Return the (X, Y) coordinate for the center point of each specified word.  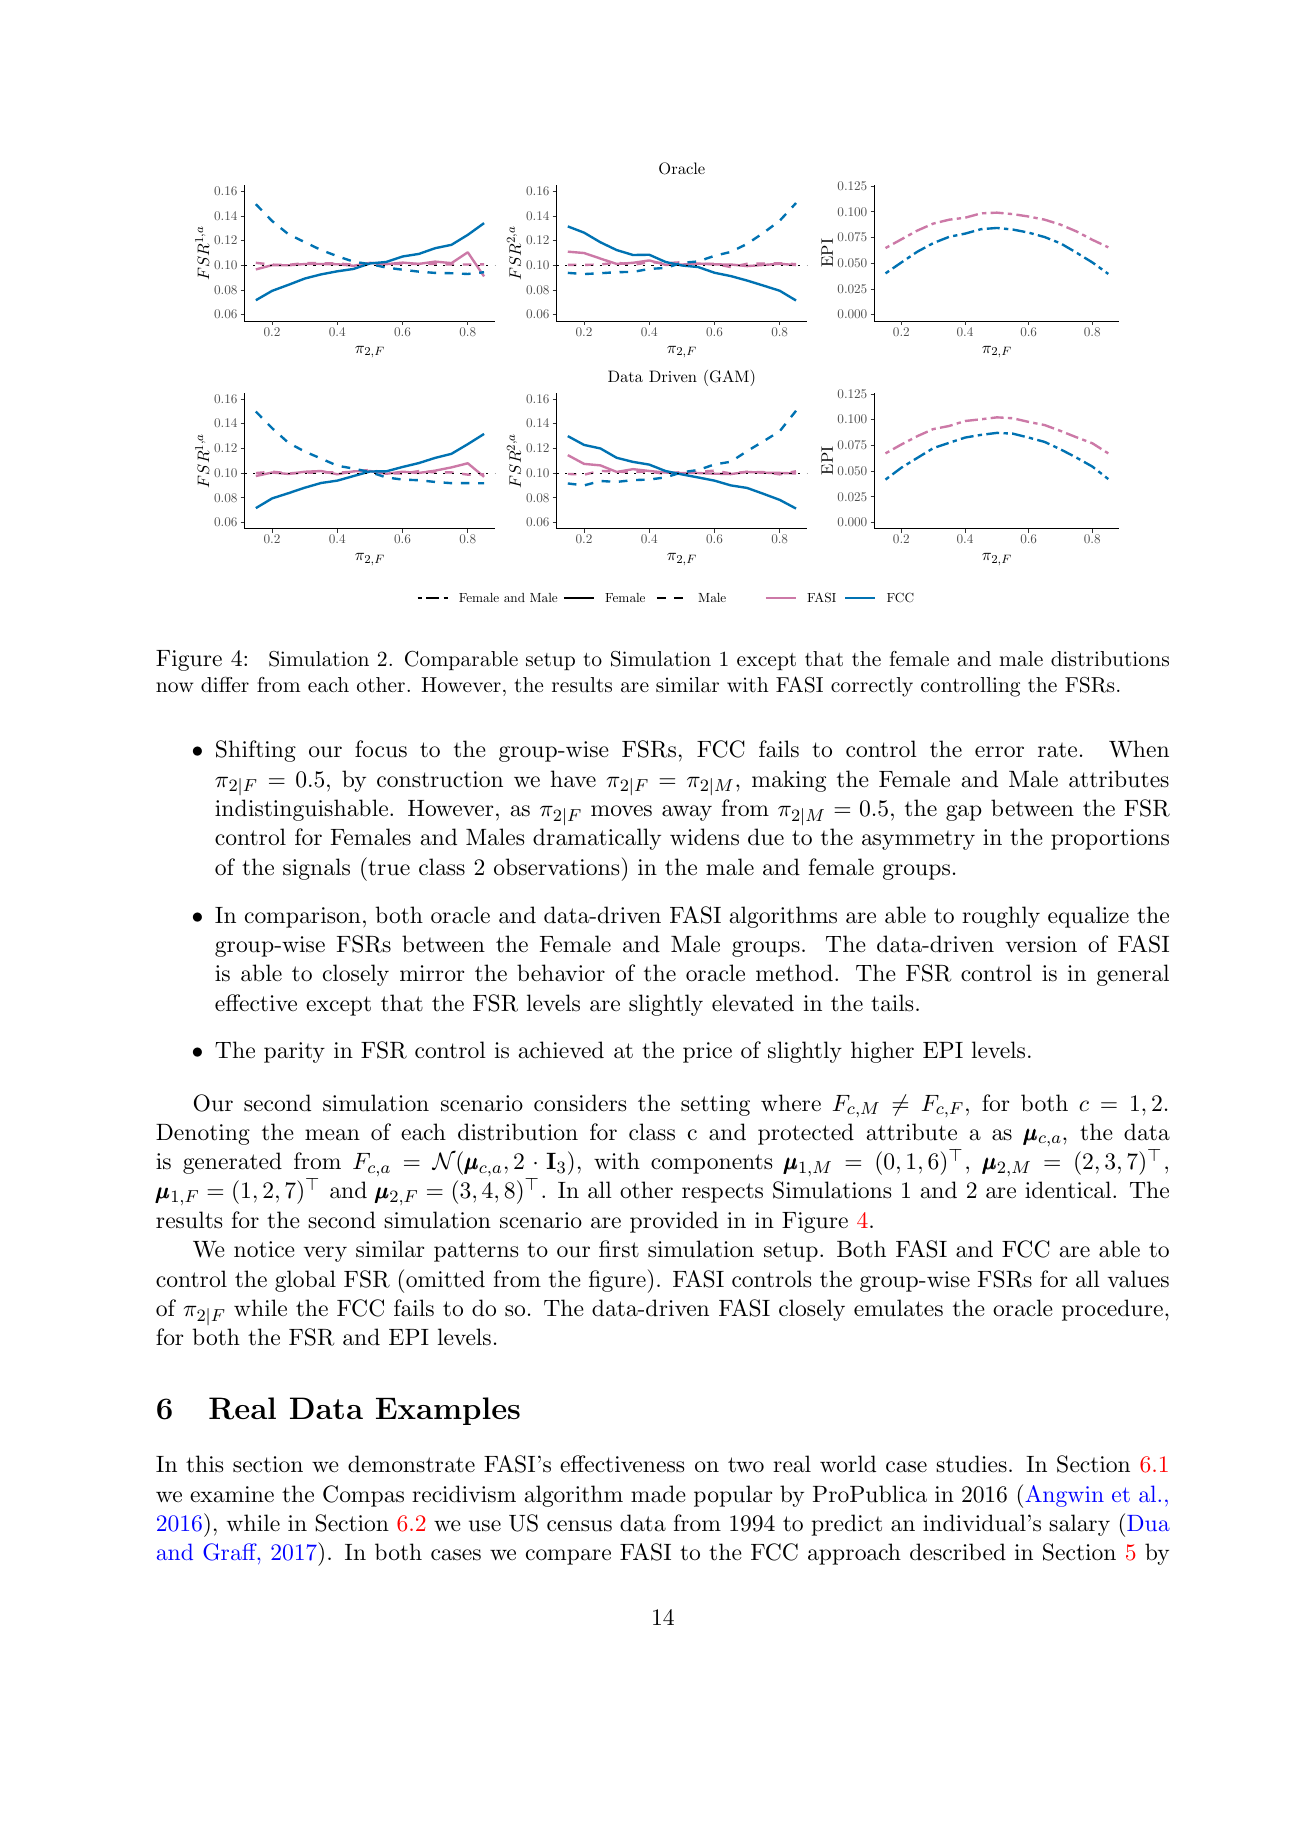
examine (232, 1494)
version (1041, 944)
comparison (303, 917)
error (999, 752)
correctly (872, 687)
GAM (729, 376)
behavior (561, 973)
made (658, 1494)
